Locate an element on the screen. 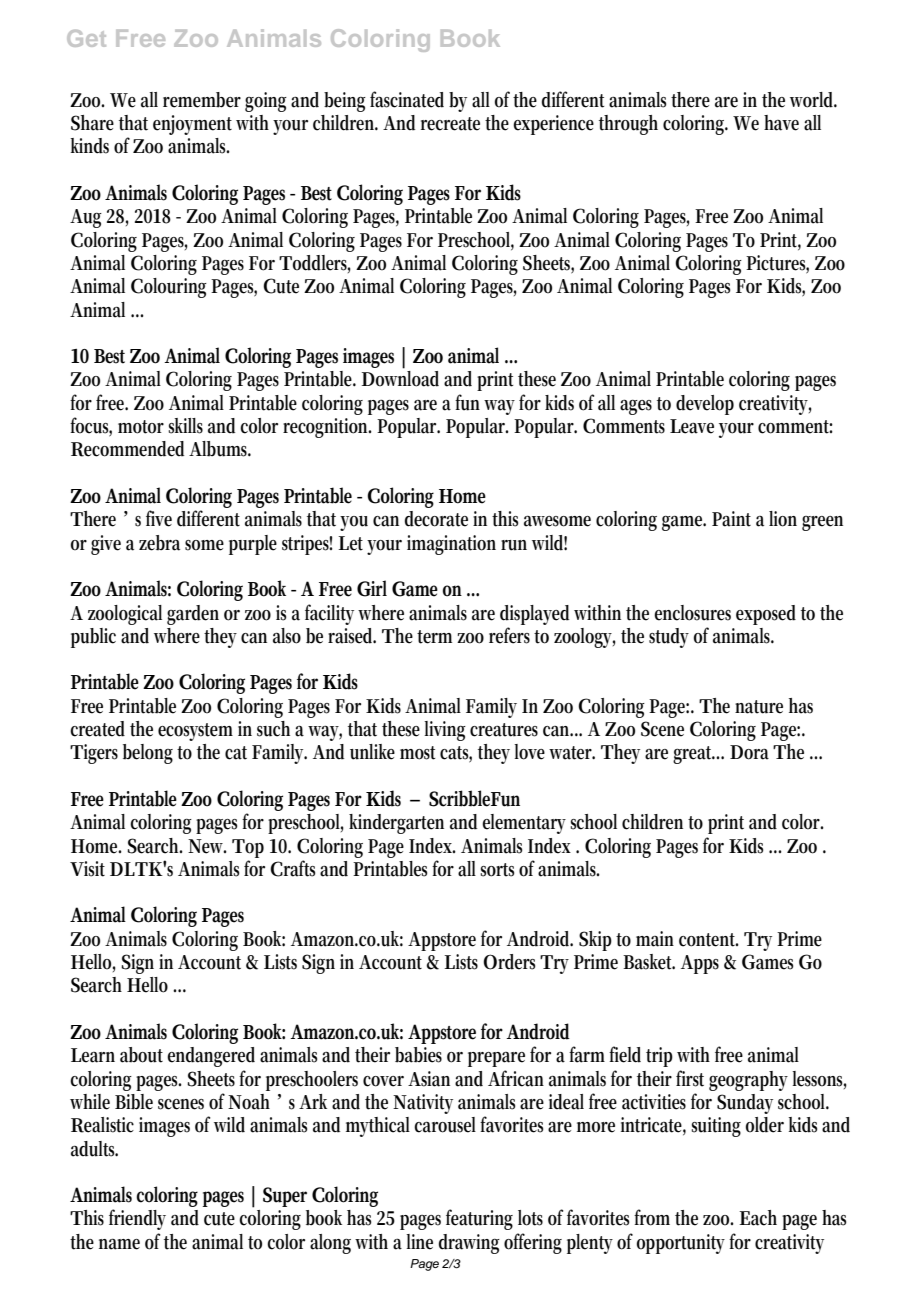 The height and width of the screenshot is (1308, 924). fascinated is located at coordinates (407, 99).
